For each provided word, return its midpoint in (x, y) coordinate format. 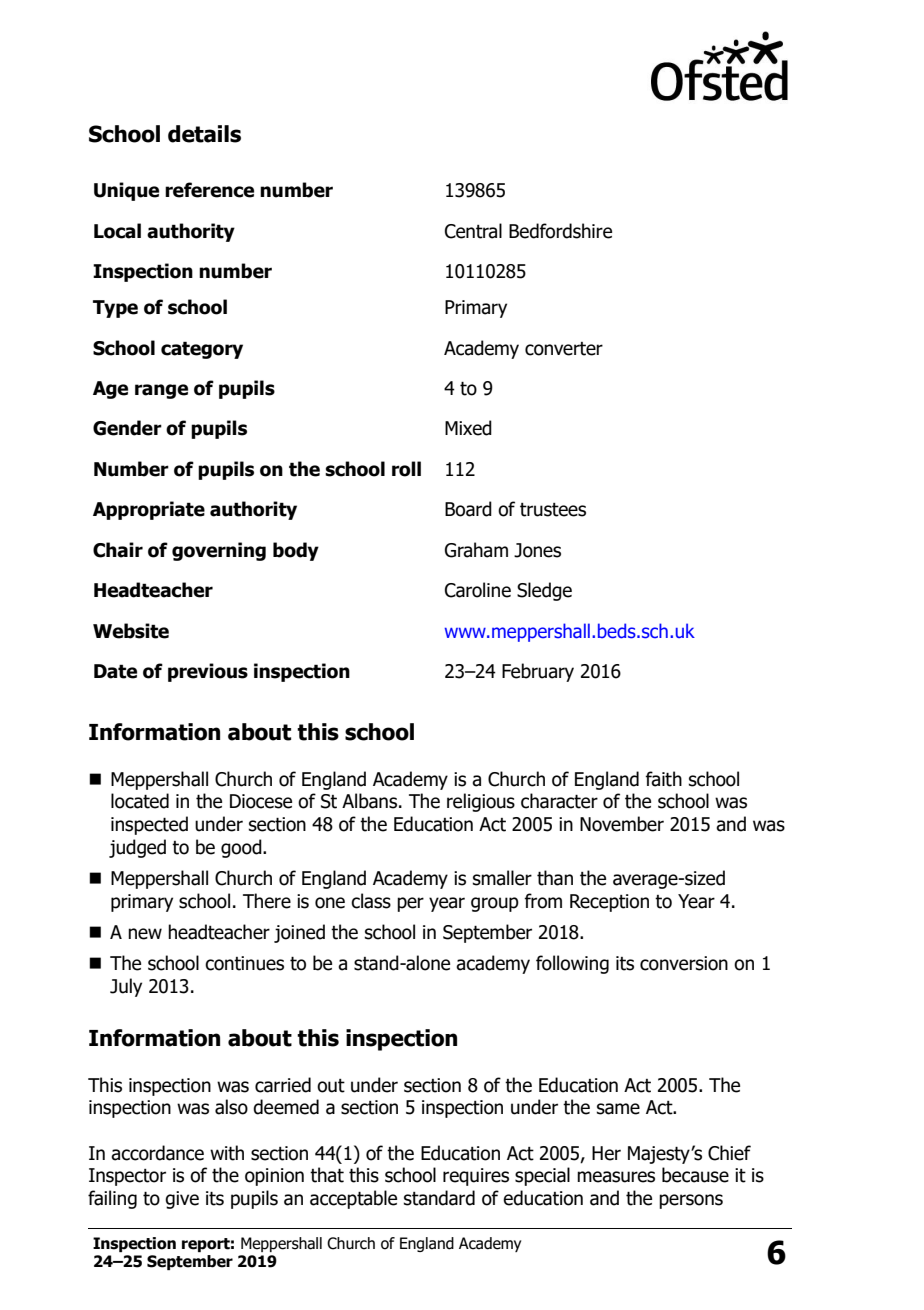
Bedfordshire (560, 231)
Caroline (478, 590)
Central (473, 231)
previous (208, 672)
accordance (157, 1153)
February (538, 672)
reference (209, 190)
